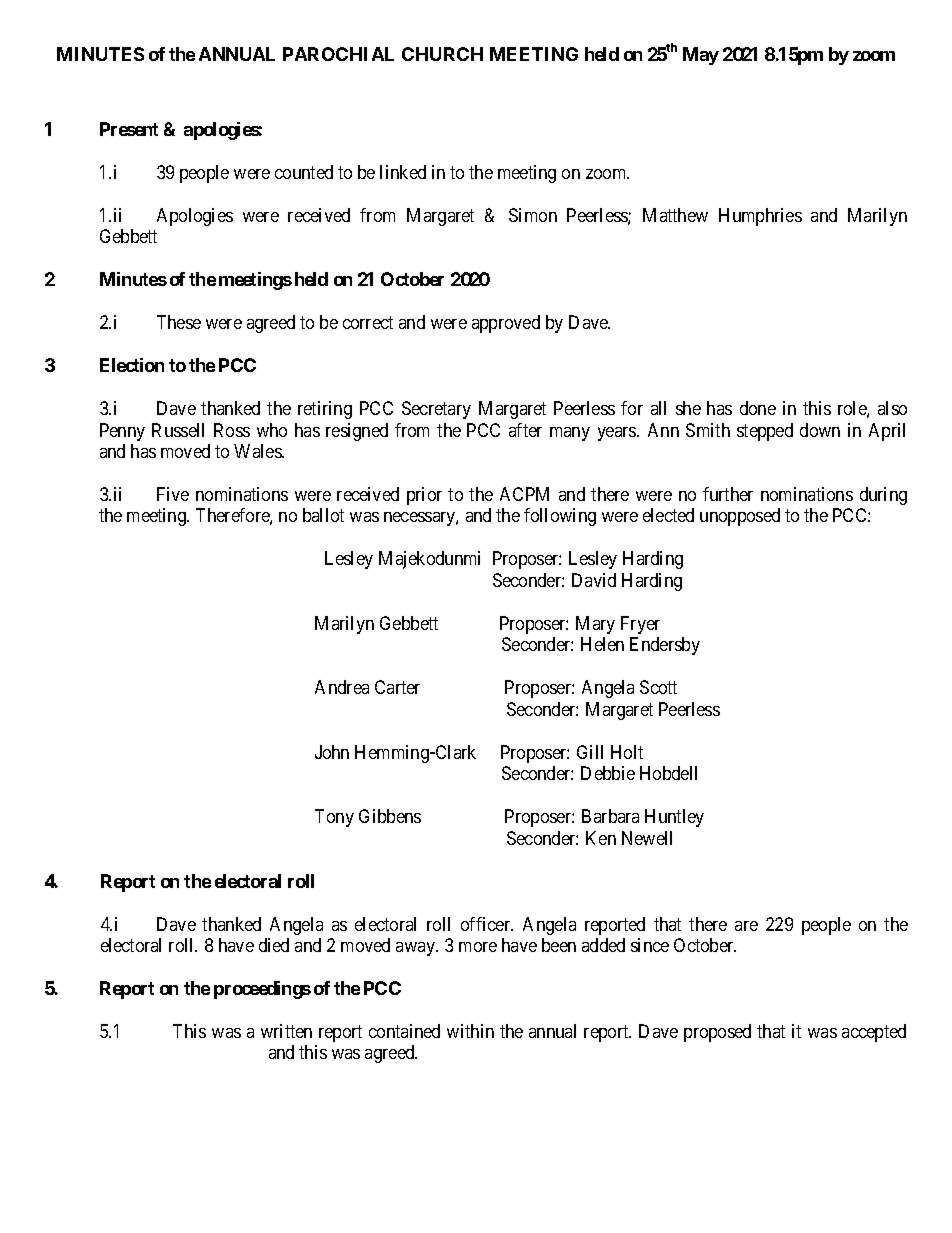  Describe the element at coordinates (740, 517) in the page. I see `unopposed` at that location.
